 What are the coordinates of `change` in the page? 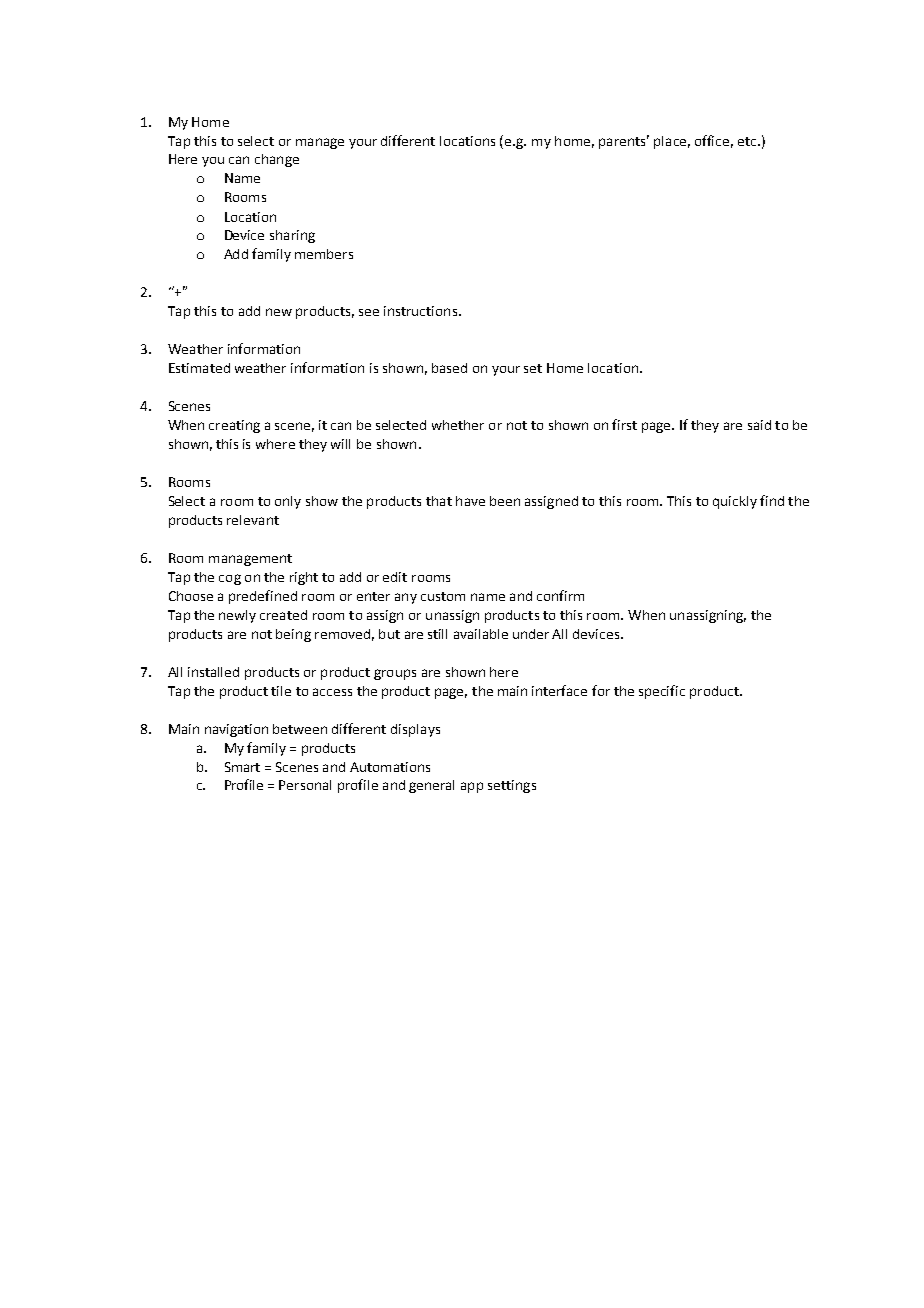 It's located at (277, 160).
